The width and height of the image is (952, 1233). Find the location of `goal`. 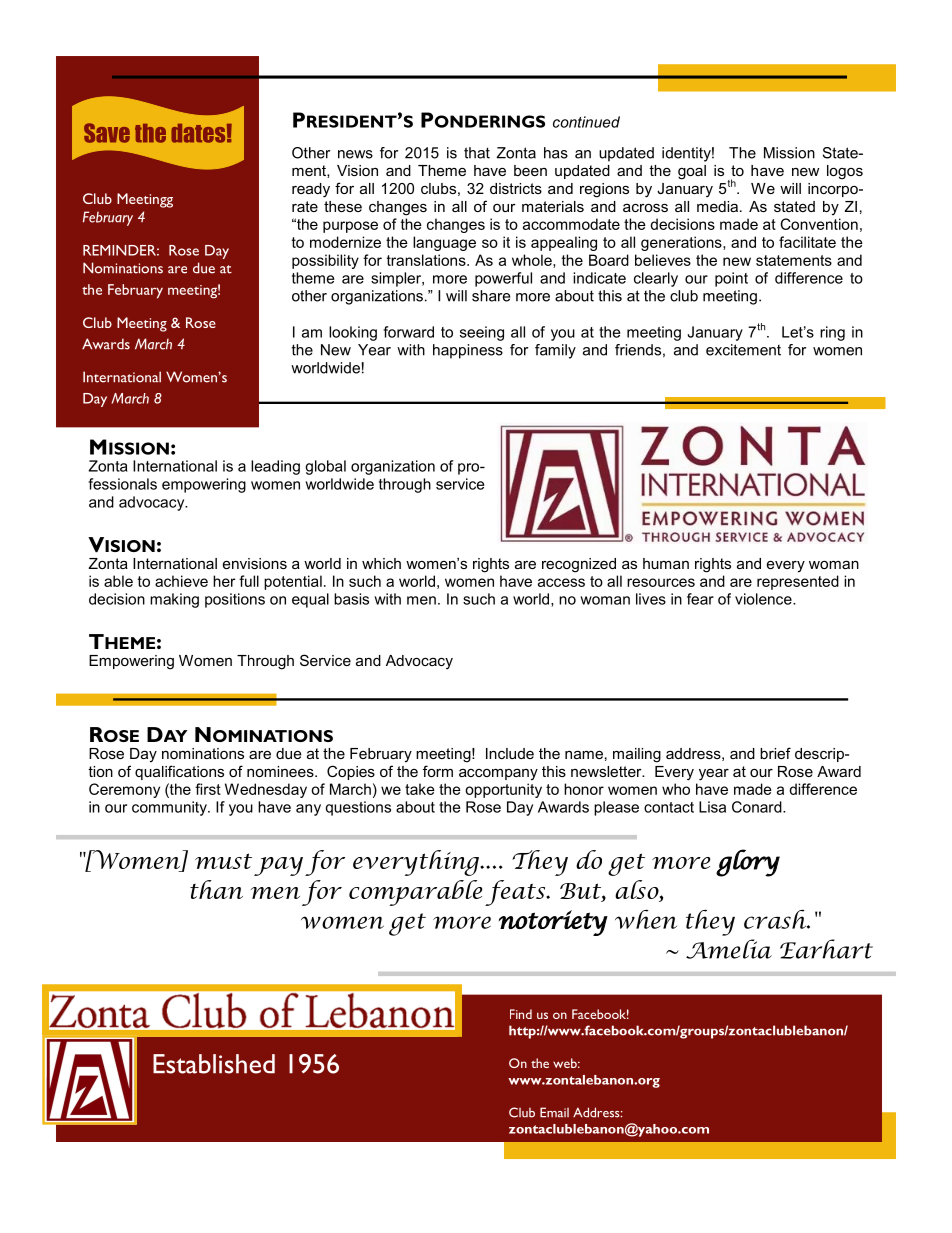

goal is located at coordinates (692, 172).
